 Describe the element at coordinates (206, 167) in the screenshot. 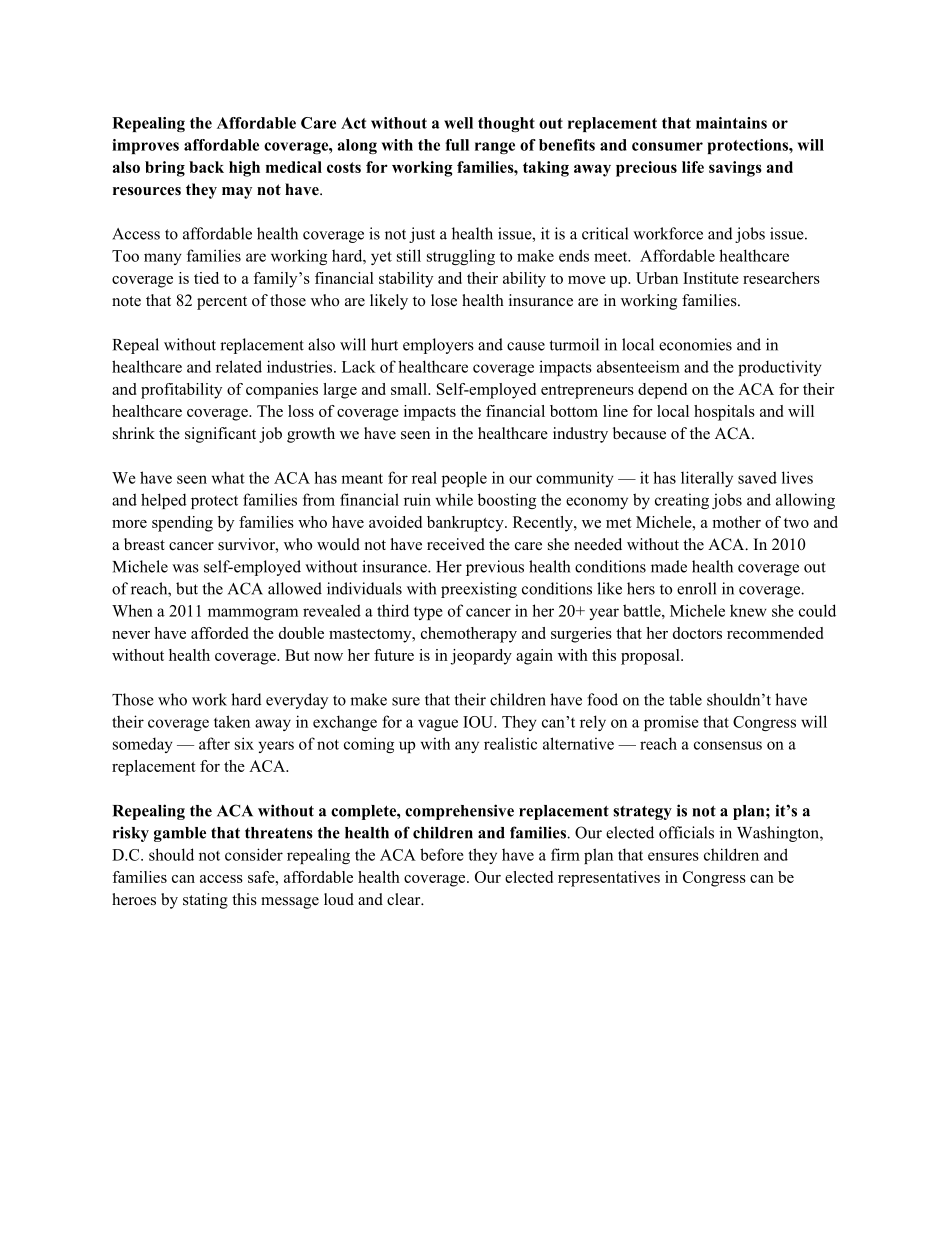

I see `back` at that location.
